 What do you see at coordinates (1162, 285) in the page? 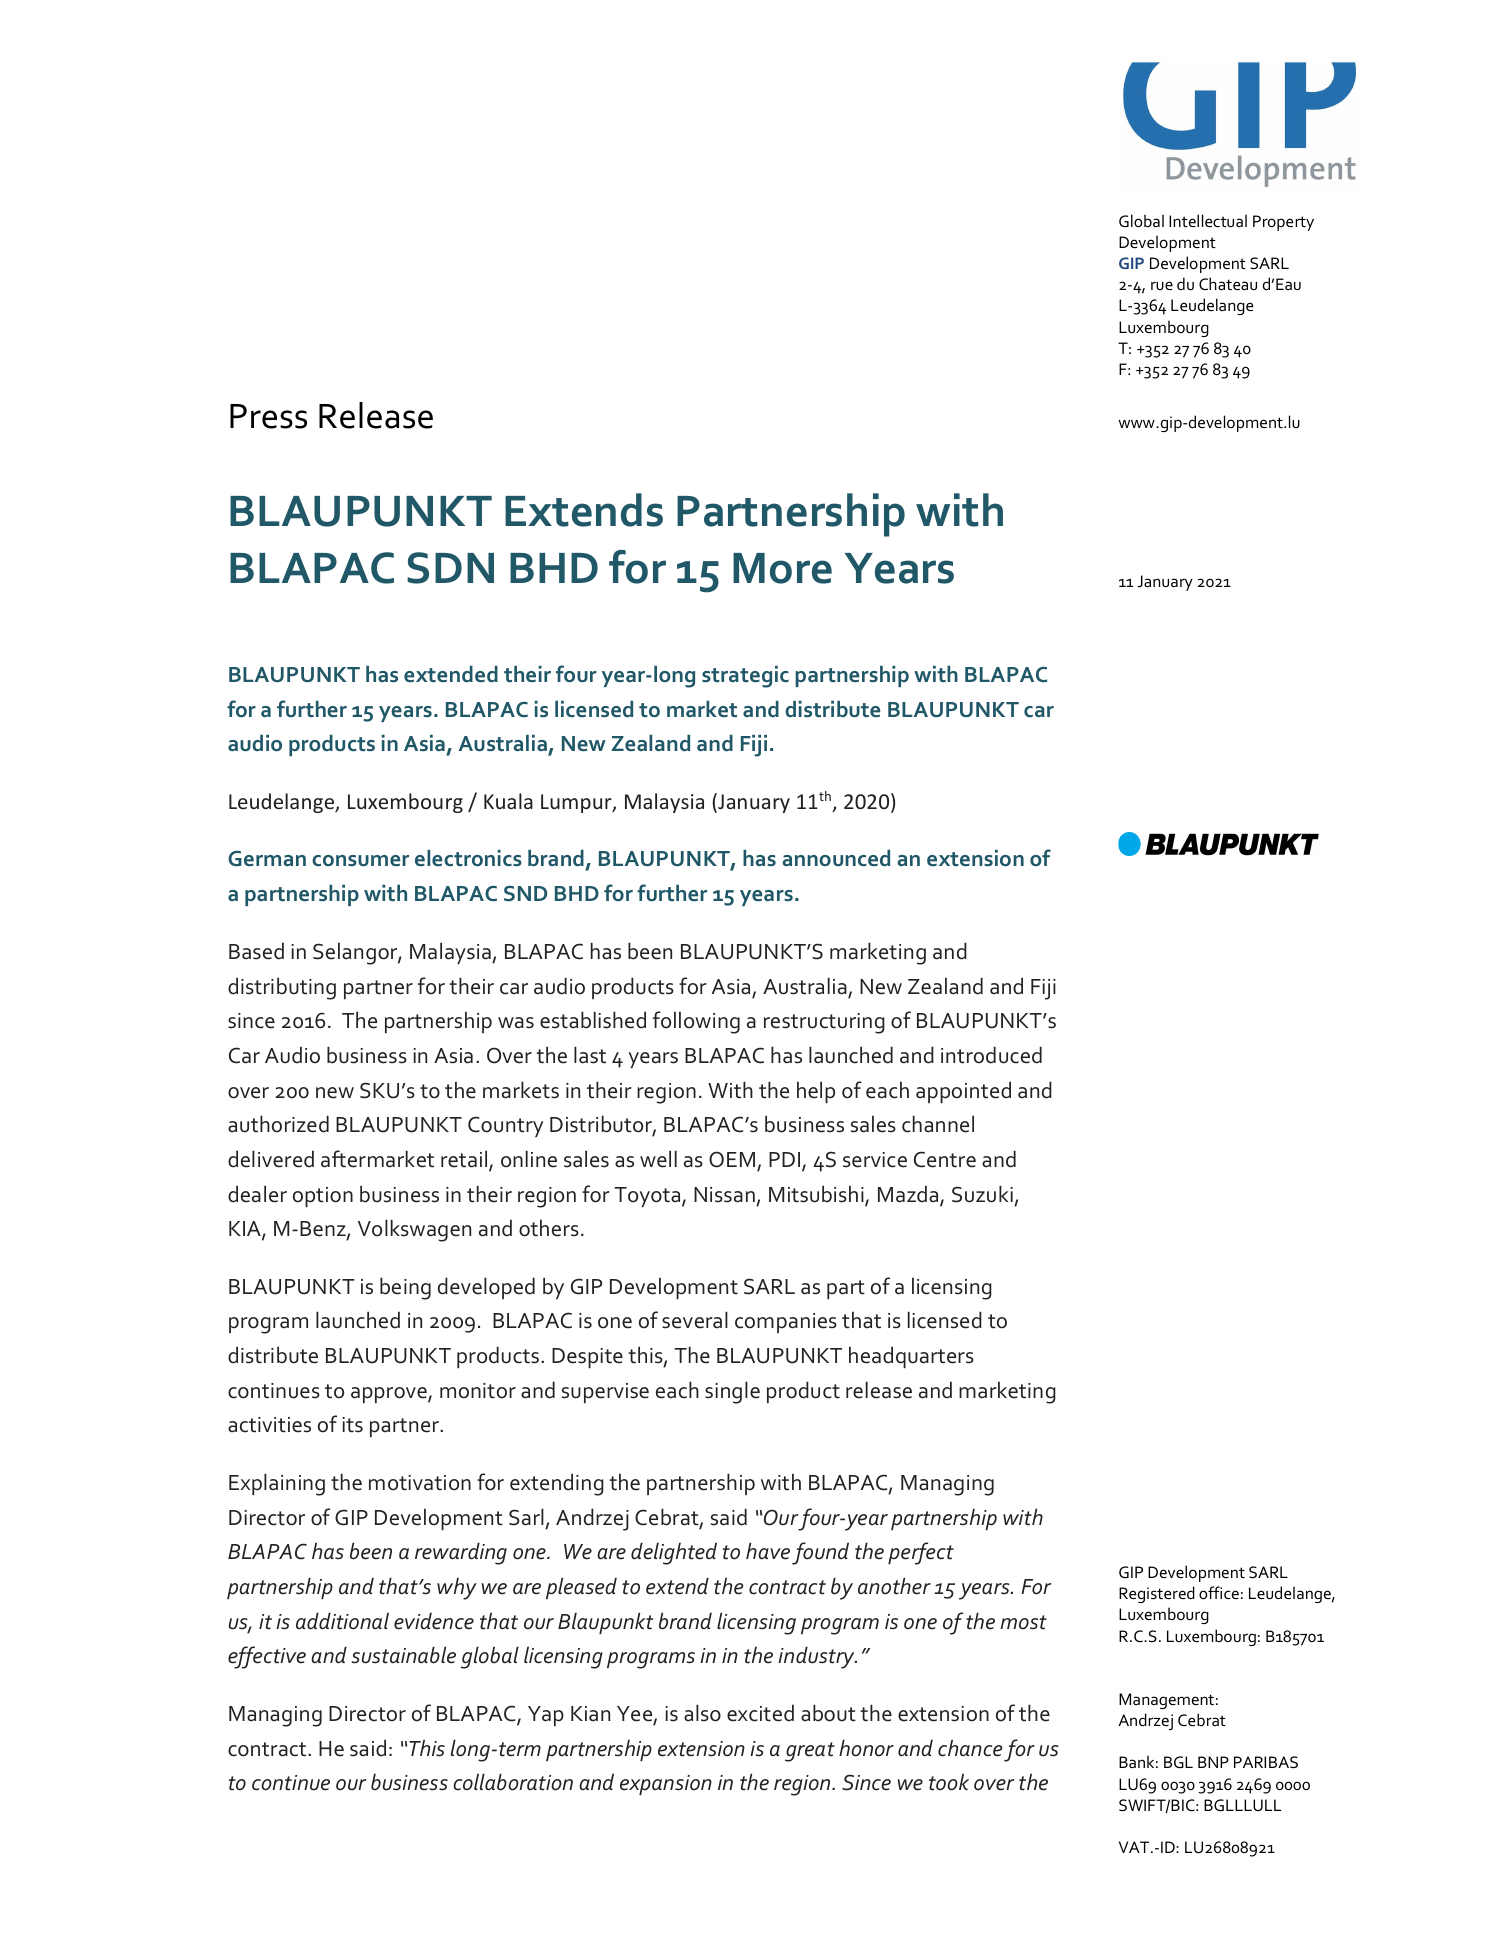
I see `rue` at bounding box center [1162, 285].
